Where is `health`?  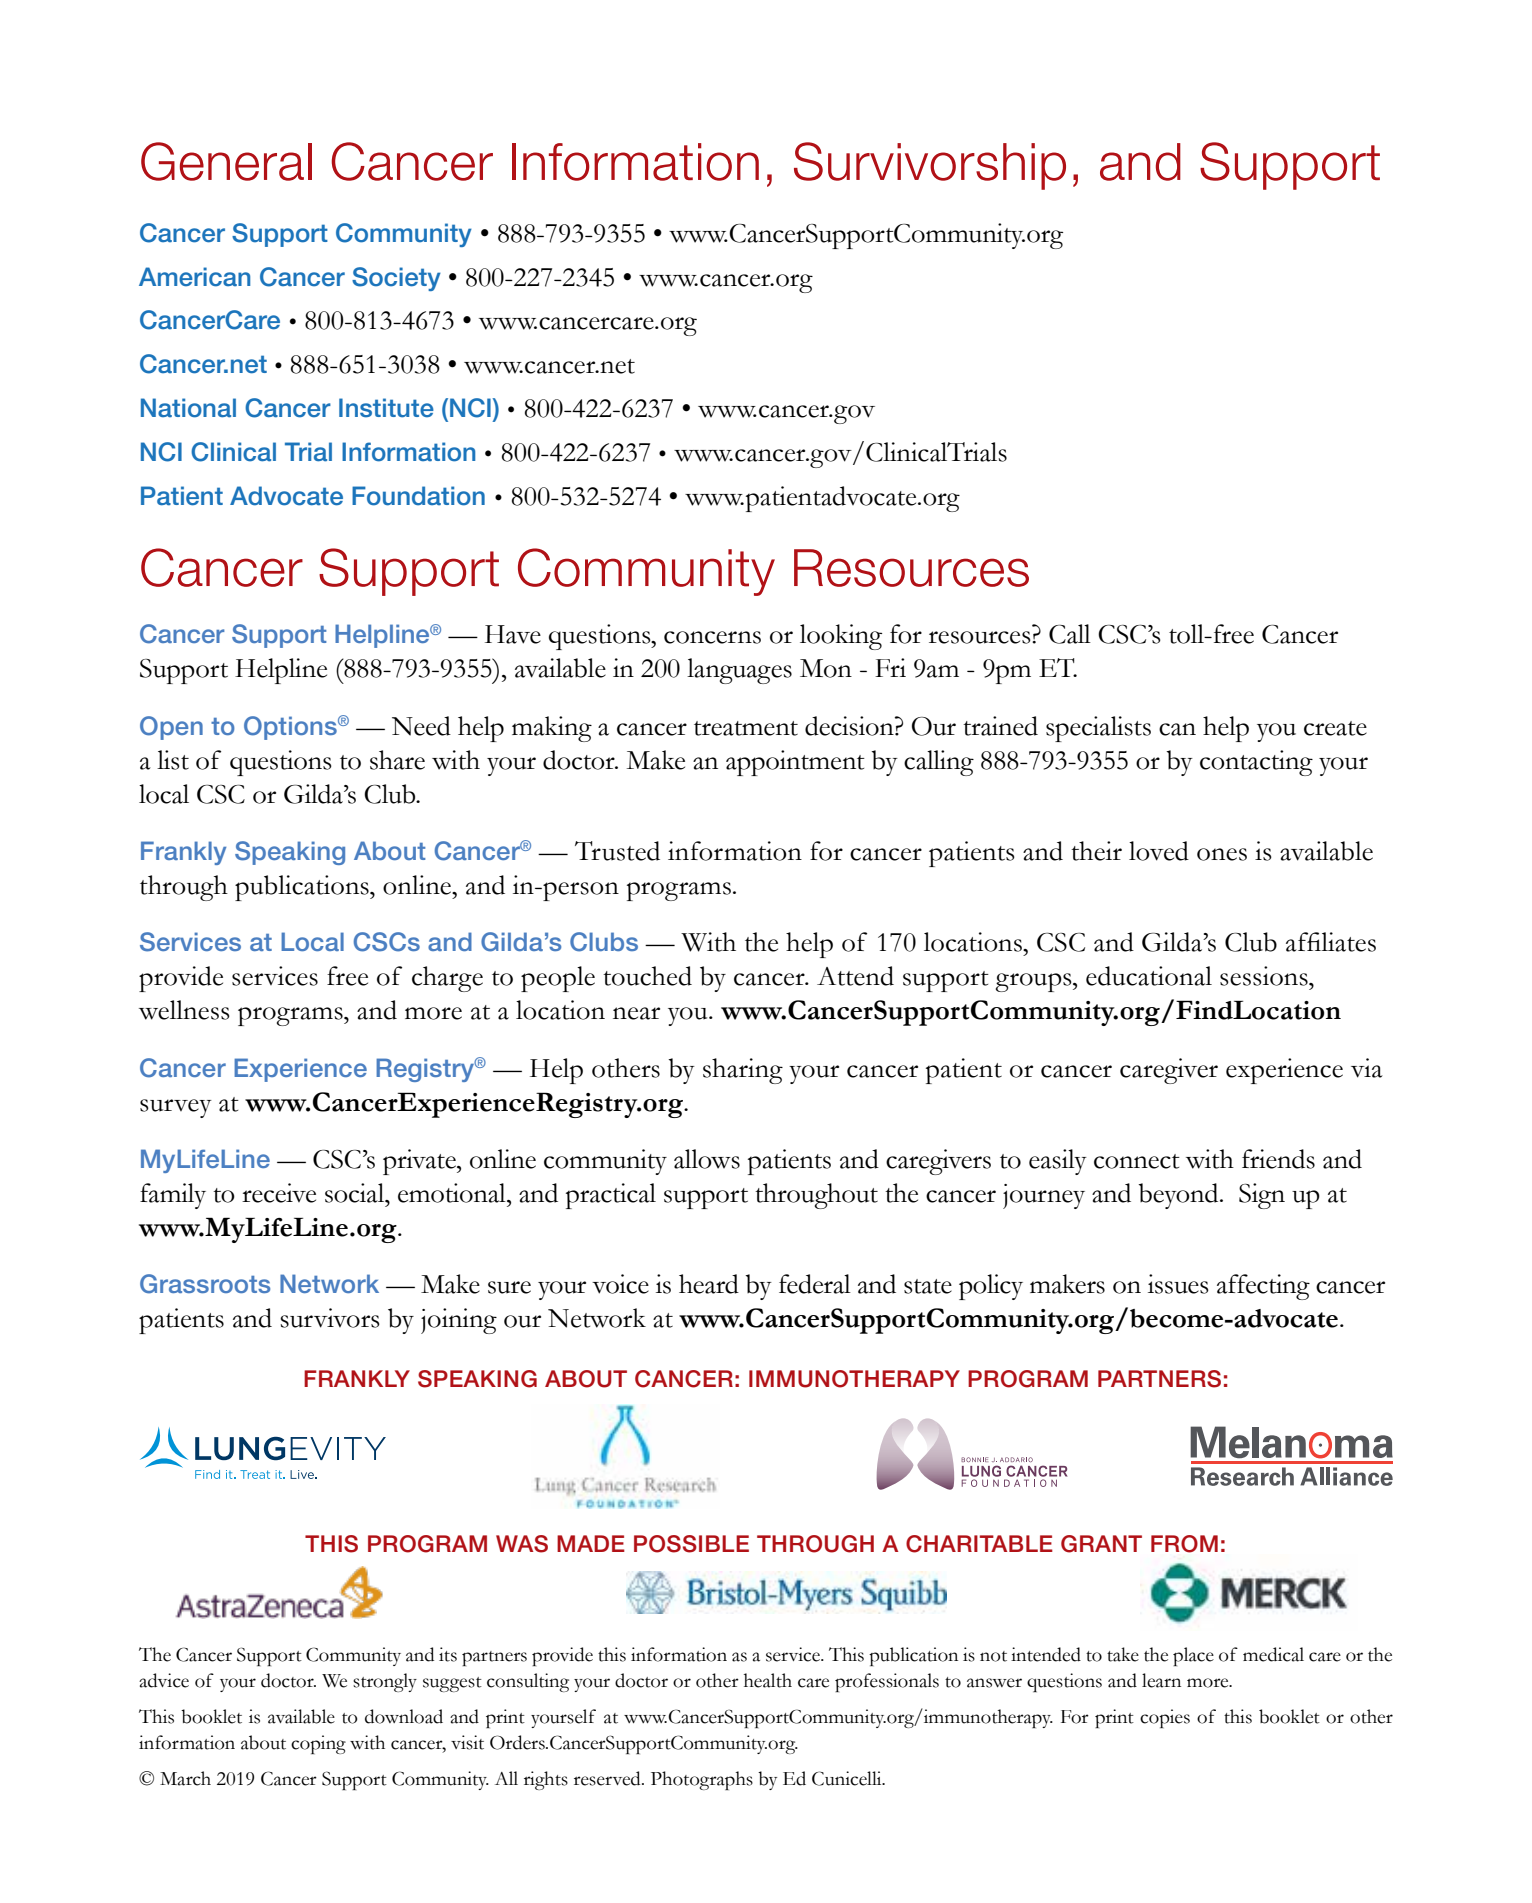 health is located at coordinates (768, 1680).
